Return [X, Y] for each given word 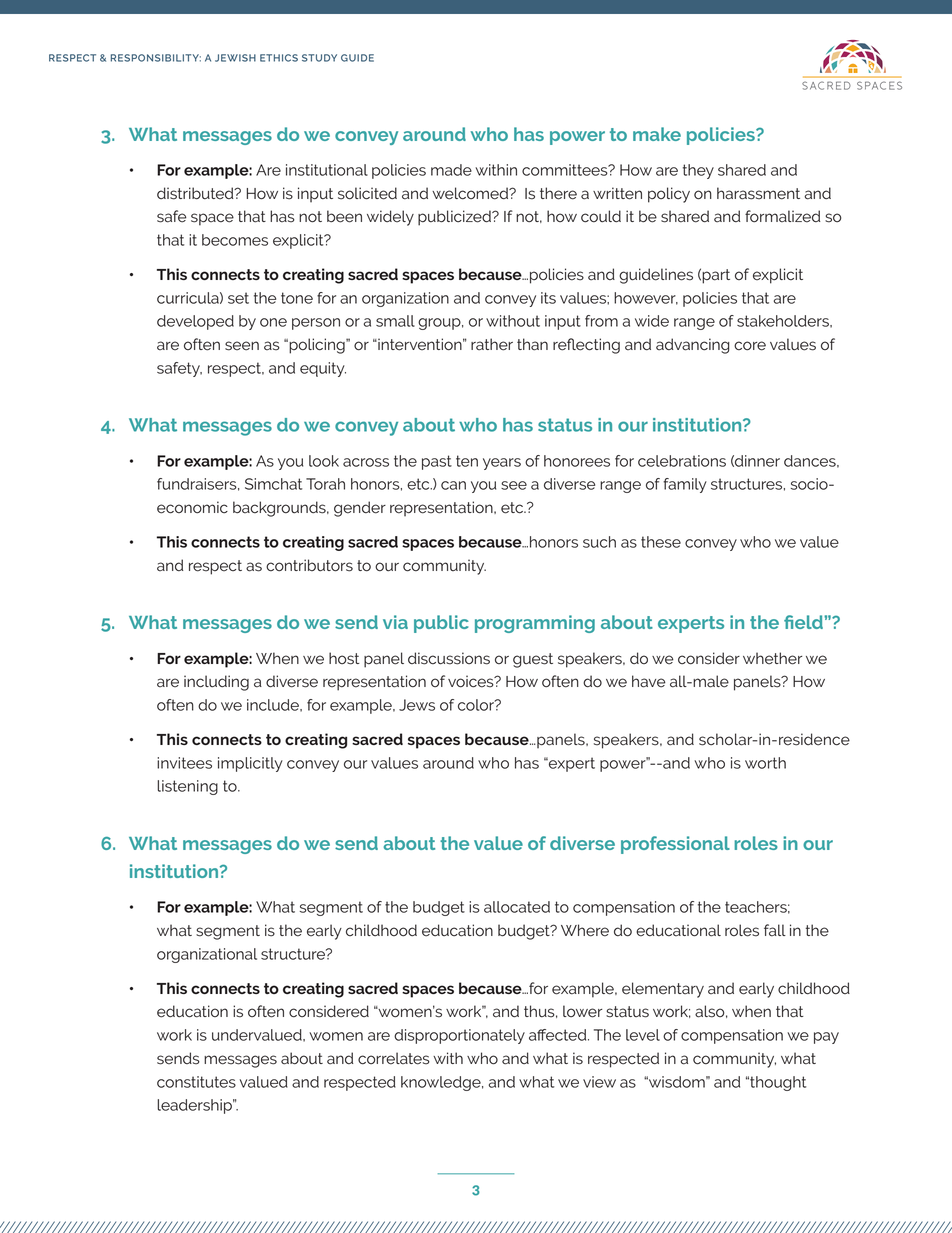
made [451, 170]
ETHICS [279, 58]
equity [323, 369]
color [477, 705]
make [657, 134]
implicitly [250, 764]
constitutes [196, 1082]
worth [765, 763]
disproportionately [459, 1036]
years [502, 464]
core [750, 346]
